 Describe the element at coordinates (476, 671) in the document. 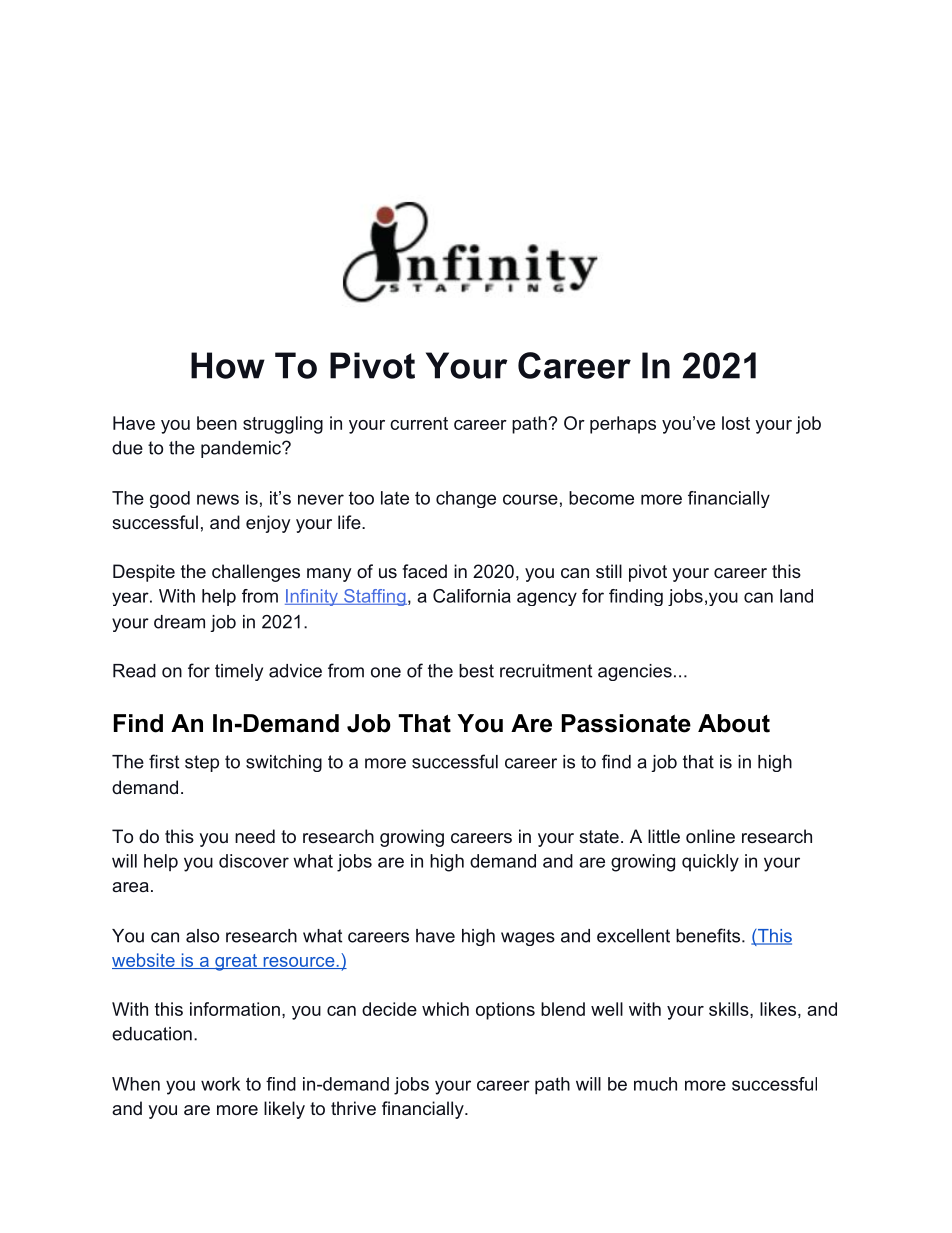

I see `best` at that location.
